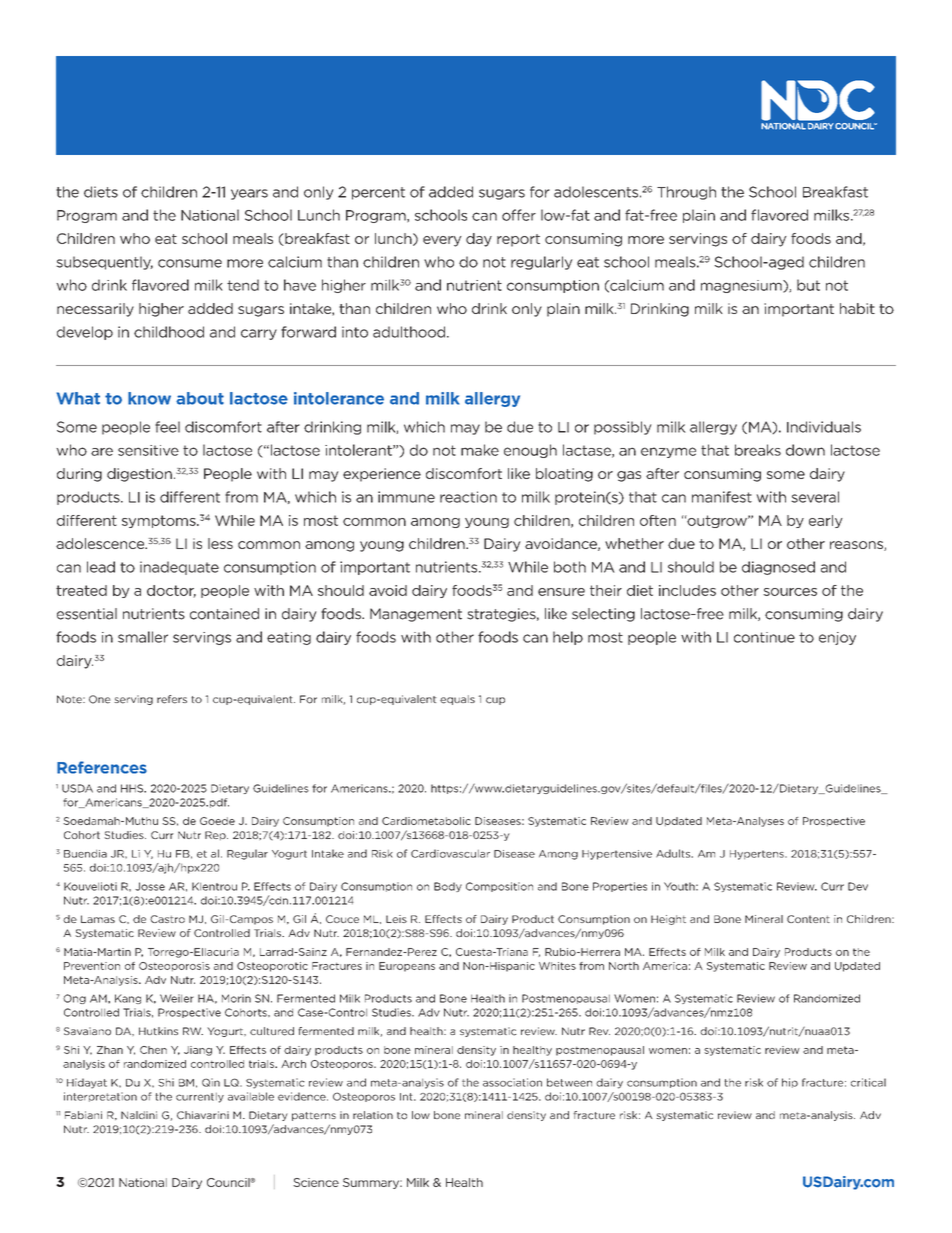 This document has width=952, height=1233. I want to click on Body, so click(448, 887).
